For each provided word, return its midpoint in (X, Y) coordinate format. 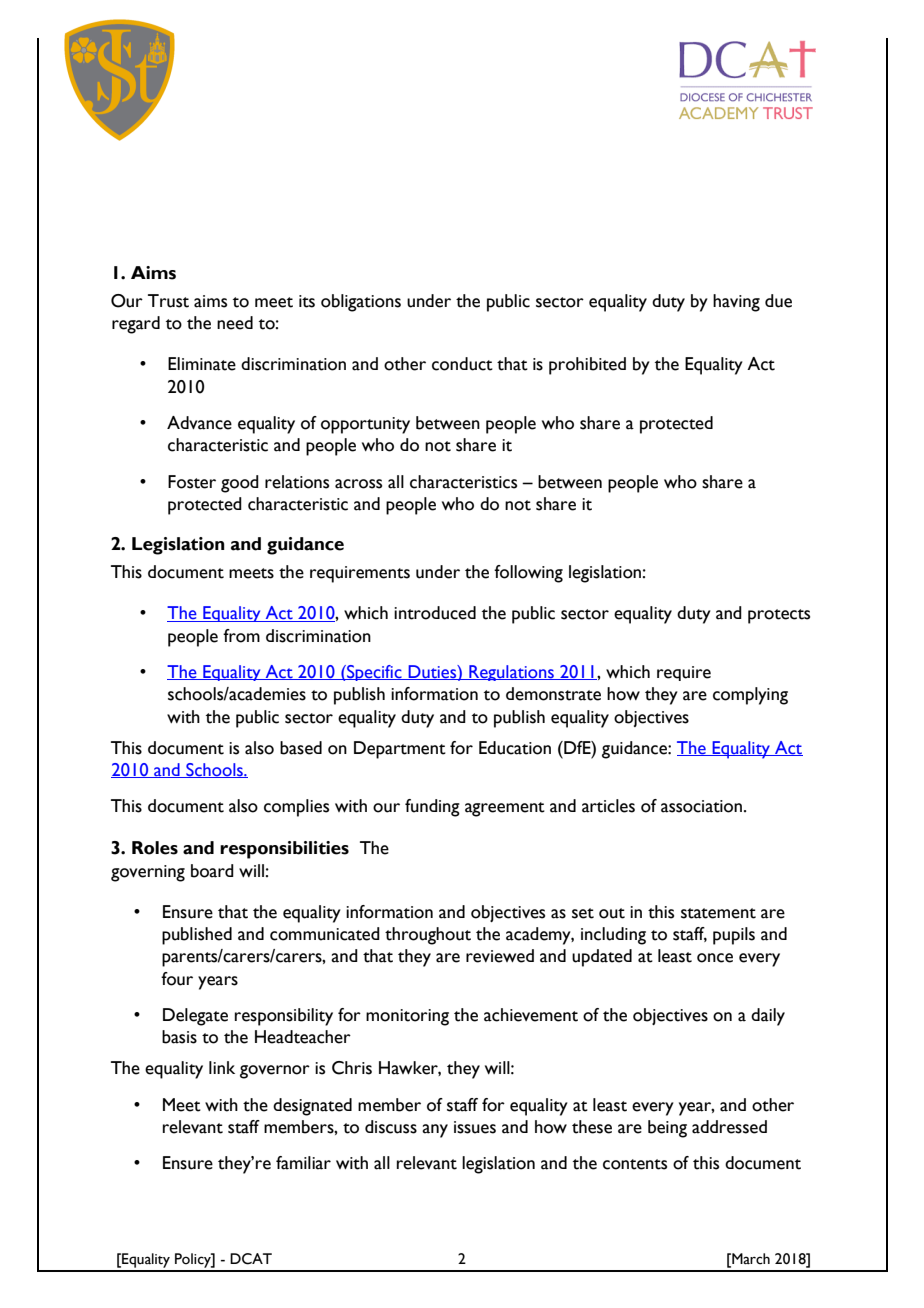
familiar (303, 1163)
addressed (729, 1127)
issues (475, 1127)
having (736, 303)
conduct (462, 364)
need (235, 323)
